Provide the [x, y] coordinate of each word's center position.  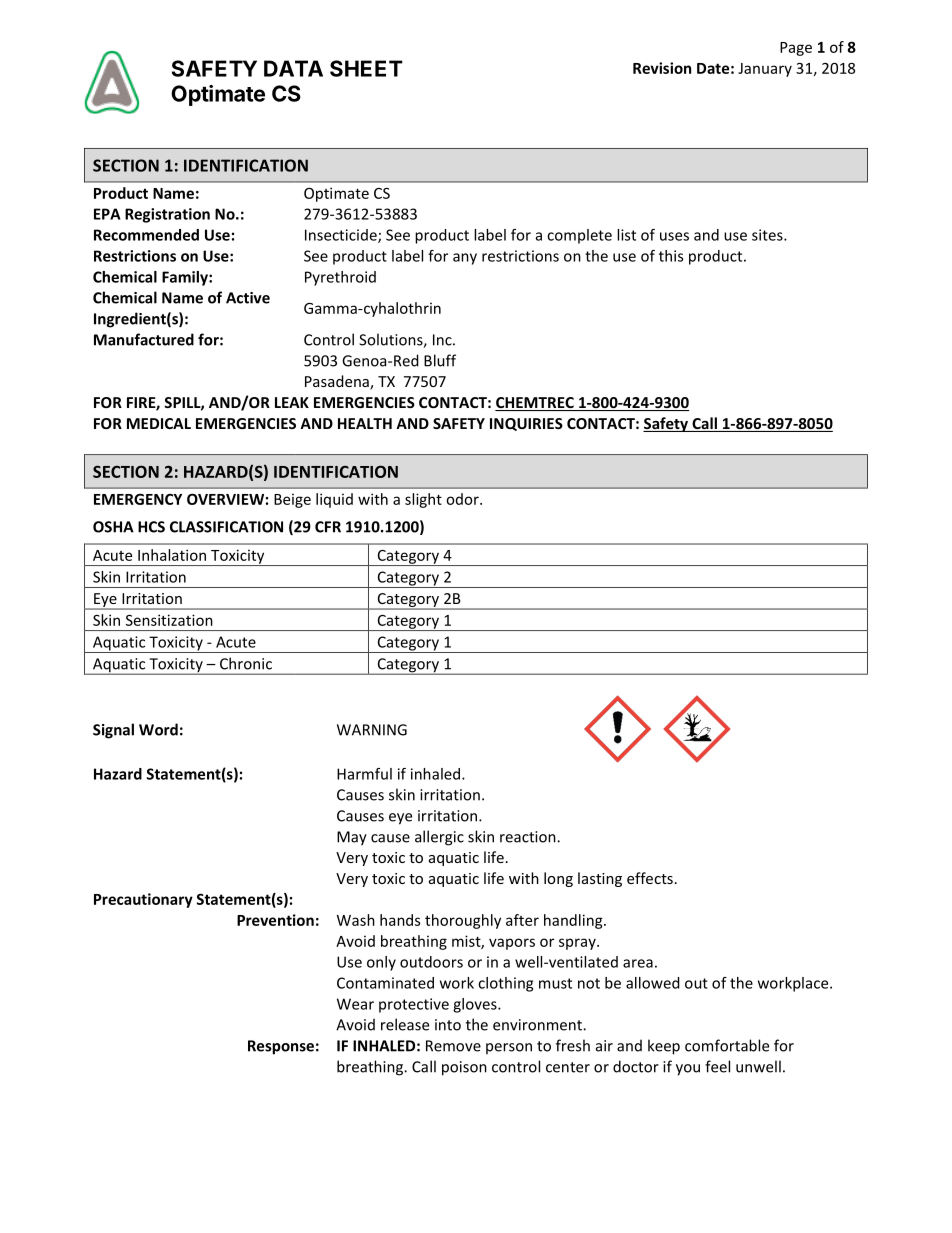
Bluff [440, 360]
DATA [293, 68]
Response [281, 1047]
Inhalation [172, 555]
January [765, 70]
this [671, 256]
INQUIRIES [526, 424]
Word [158, 729]
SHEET [366, 68]
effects [650, 878]
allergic [439, 838]
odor [463, 499]
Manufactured [144, 339]
